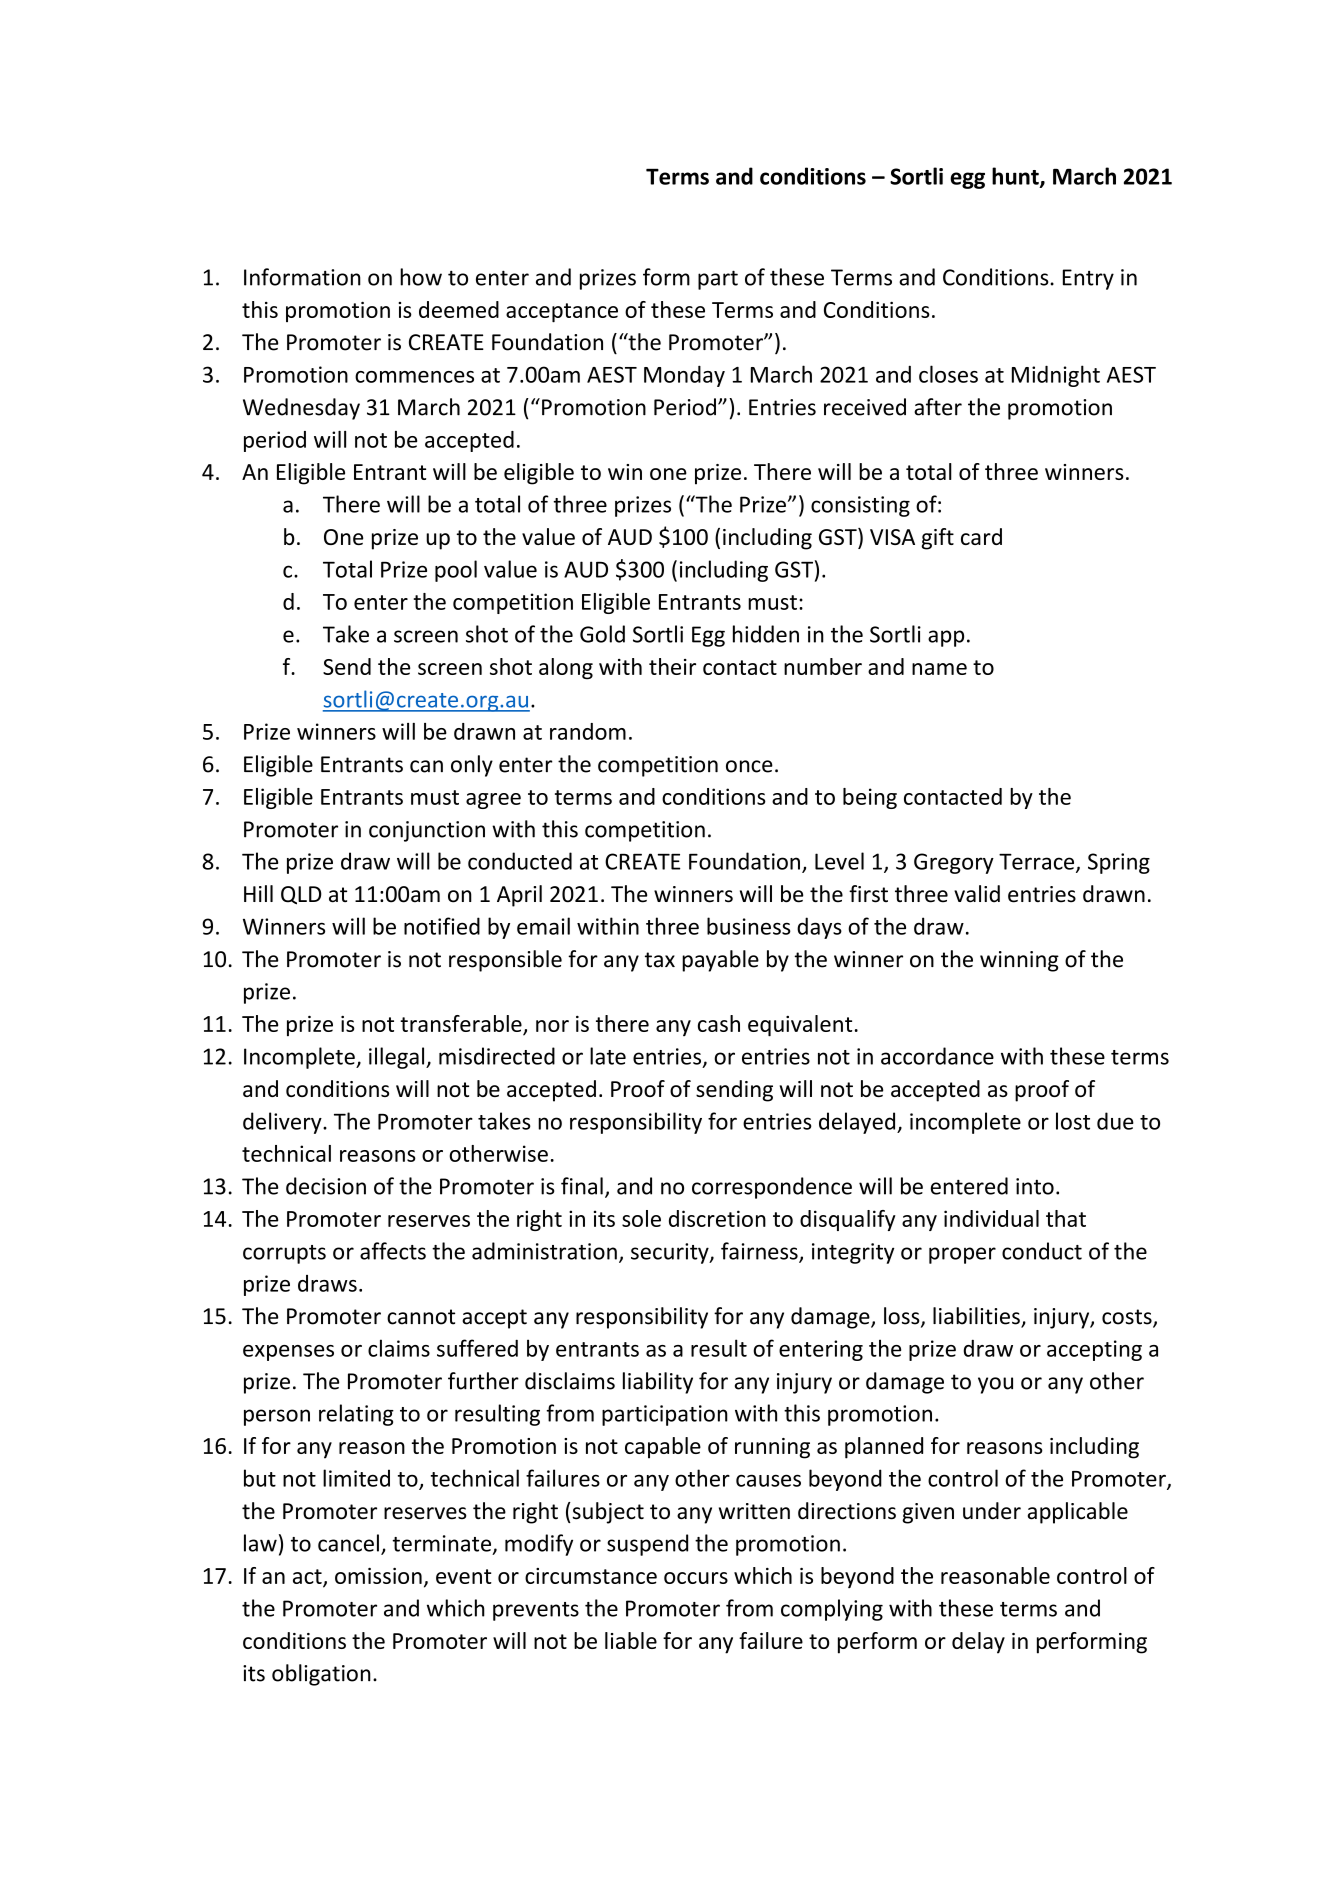 This screenshot has height=1886, width=1334. Describe the element at coordinates (696, 1578) in the screenshot. I see `occurs` at that location.
